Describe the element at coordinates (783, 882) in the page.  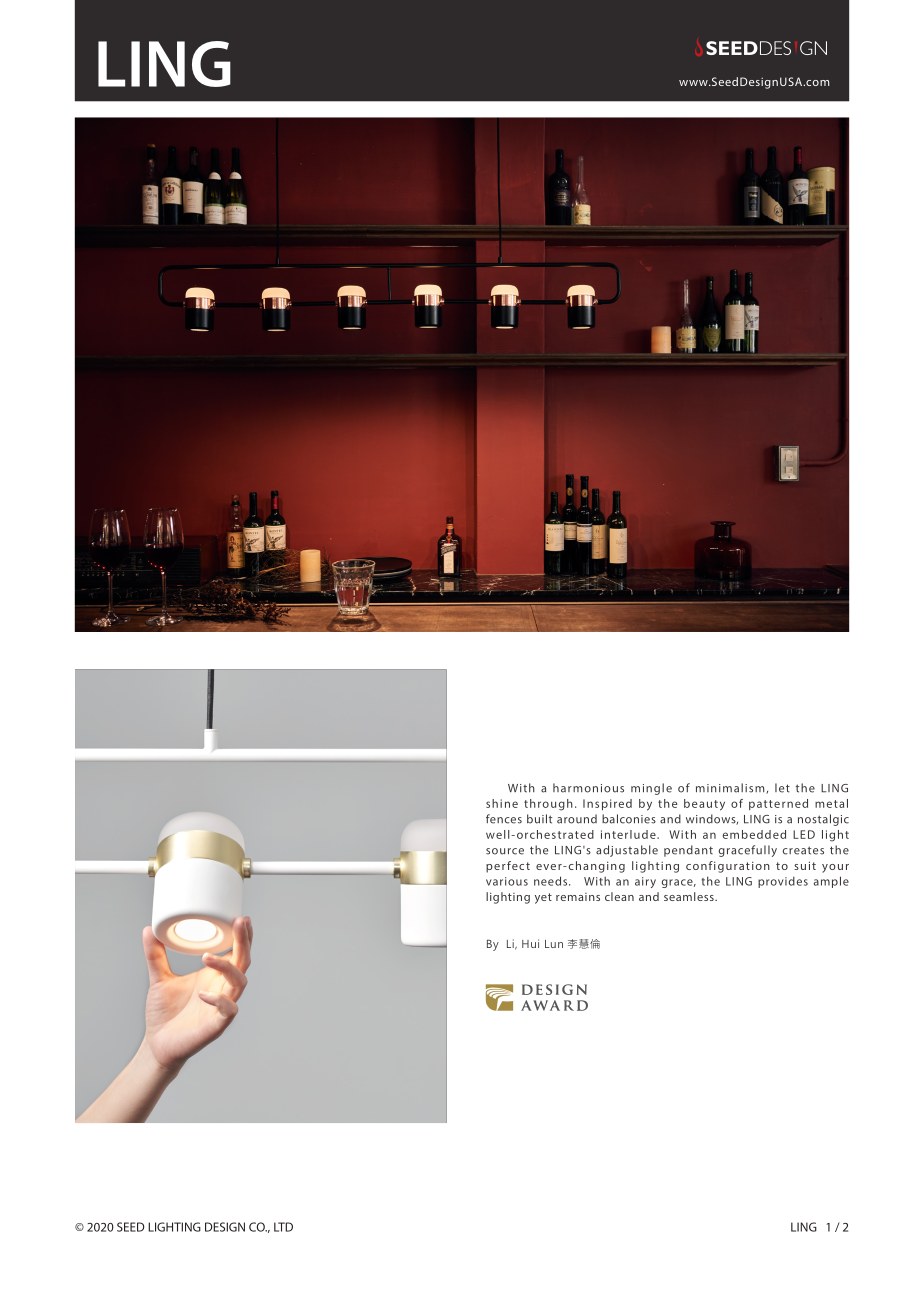
I see `provides` at that location.
